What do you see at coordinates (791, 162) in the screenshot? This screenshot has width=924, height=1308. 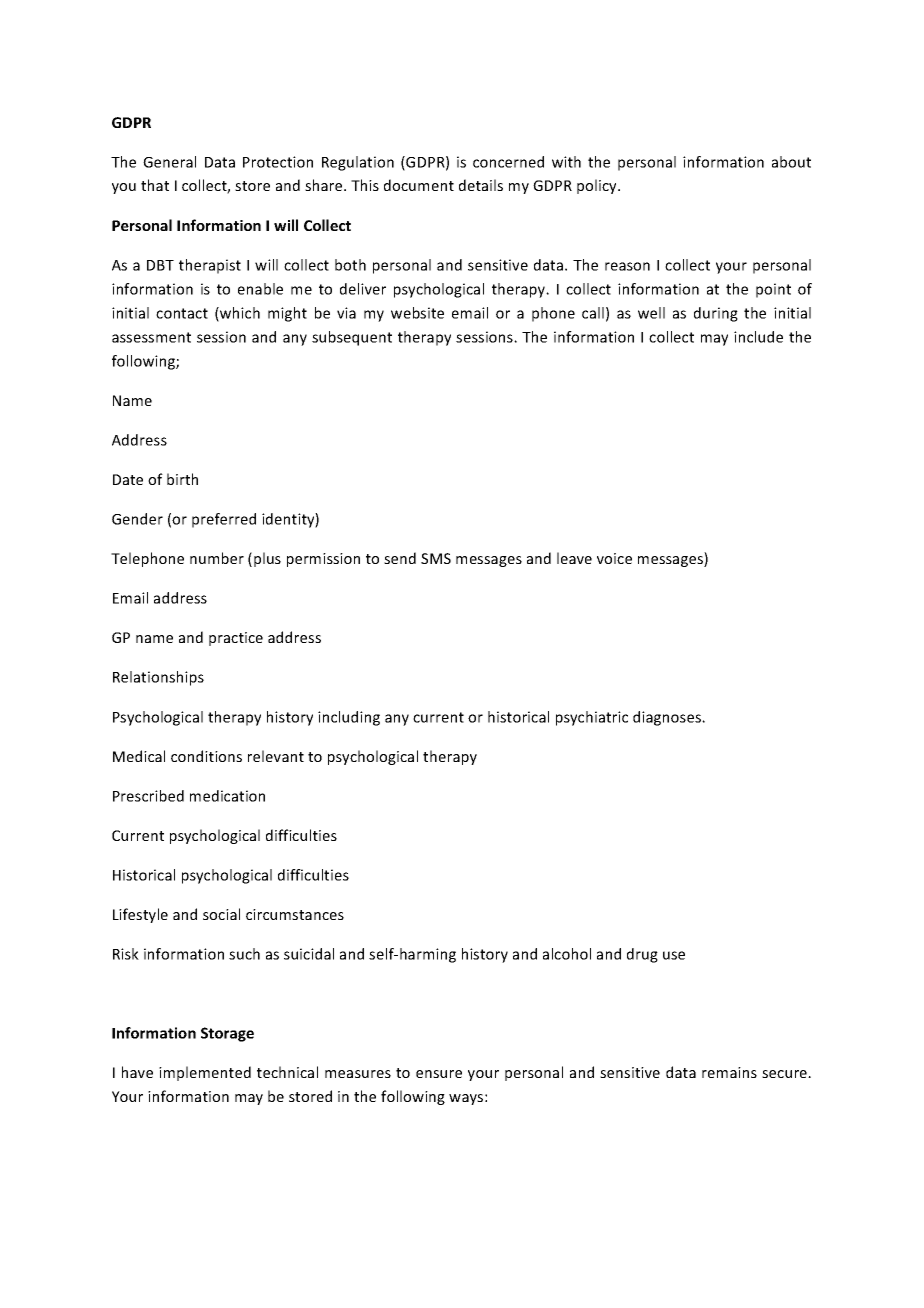 I see `about` at bounding box center [791, 162].
